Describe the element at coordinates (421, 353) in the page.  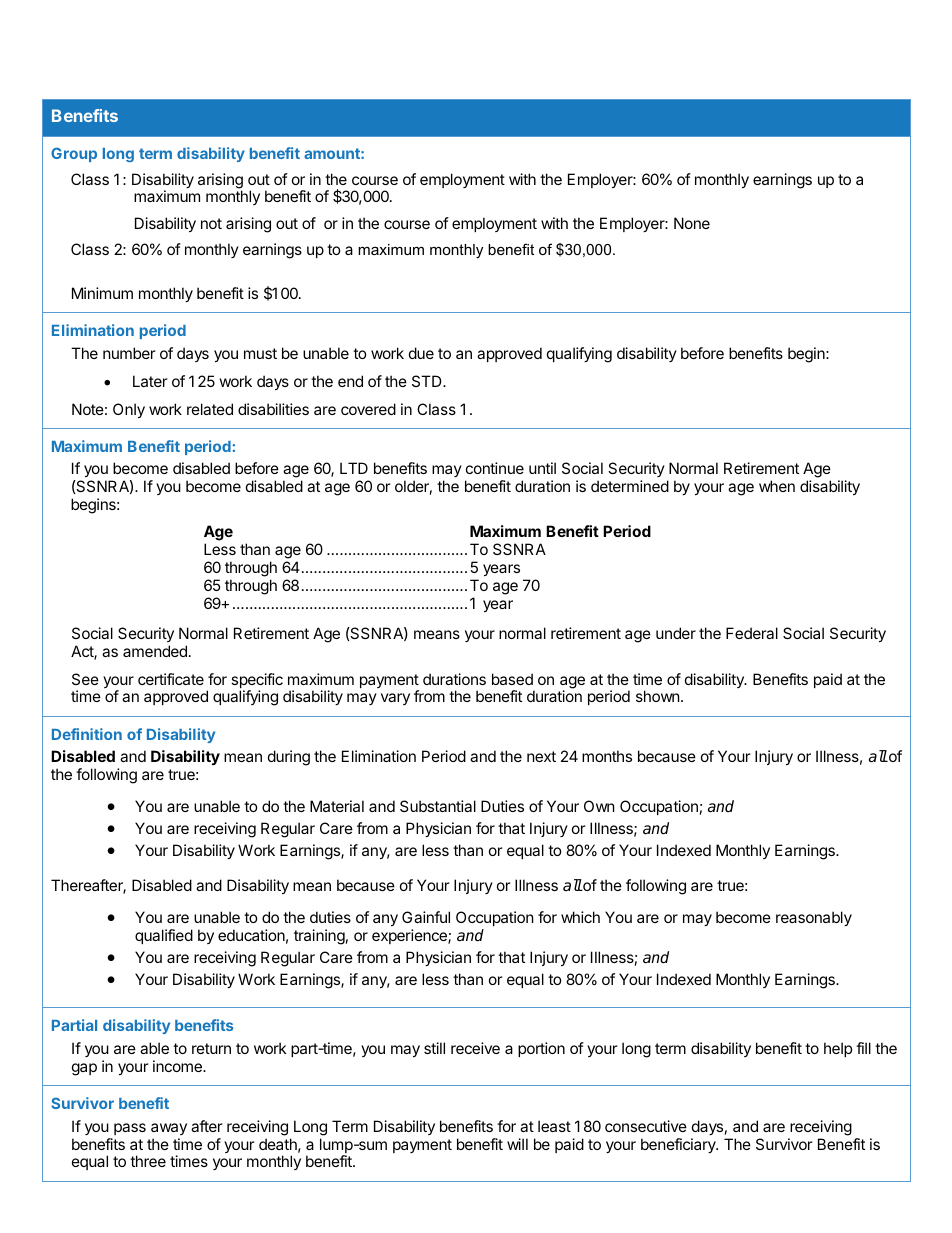
I see `due` at that location.
